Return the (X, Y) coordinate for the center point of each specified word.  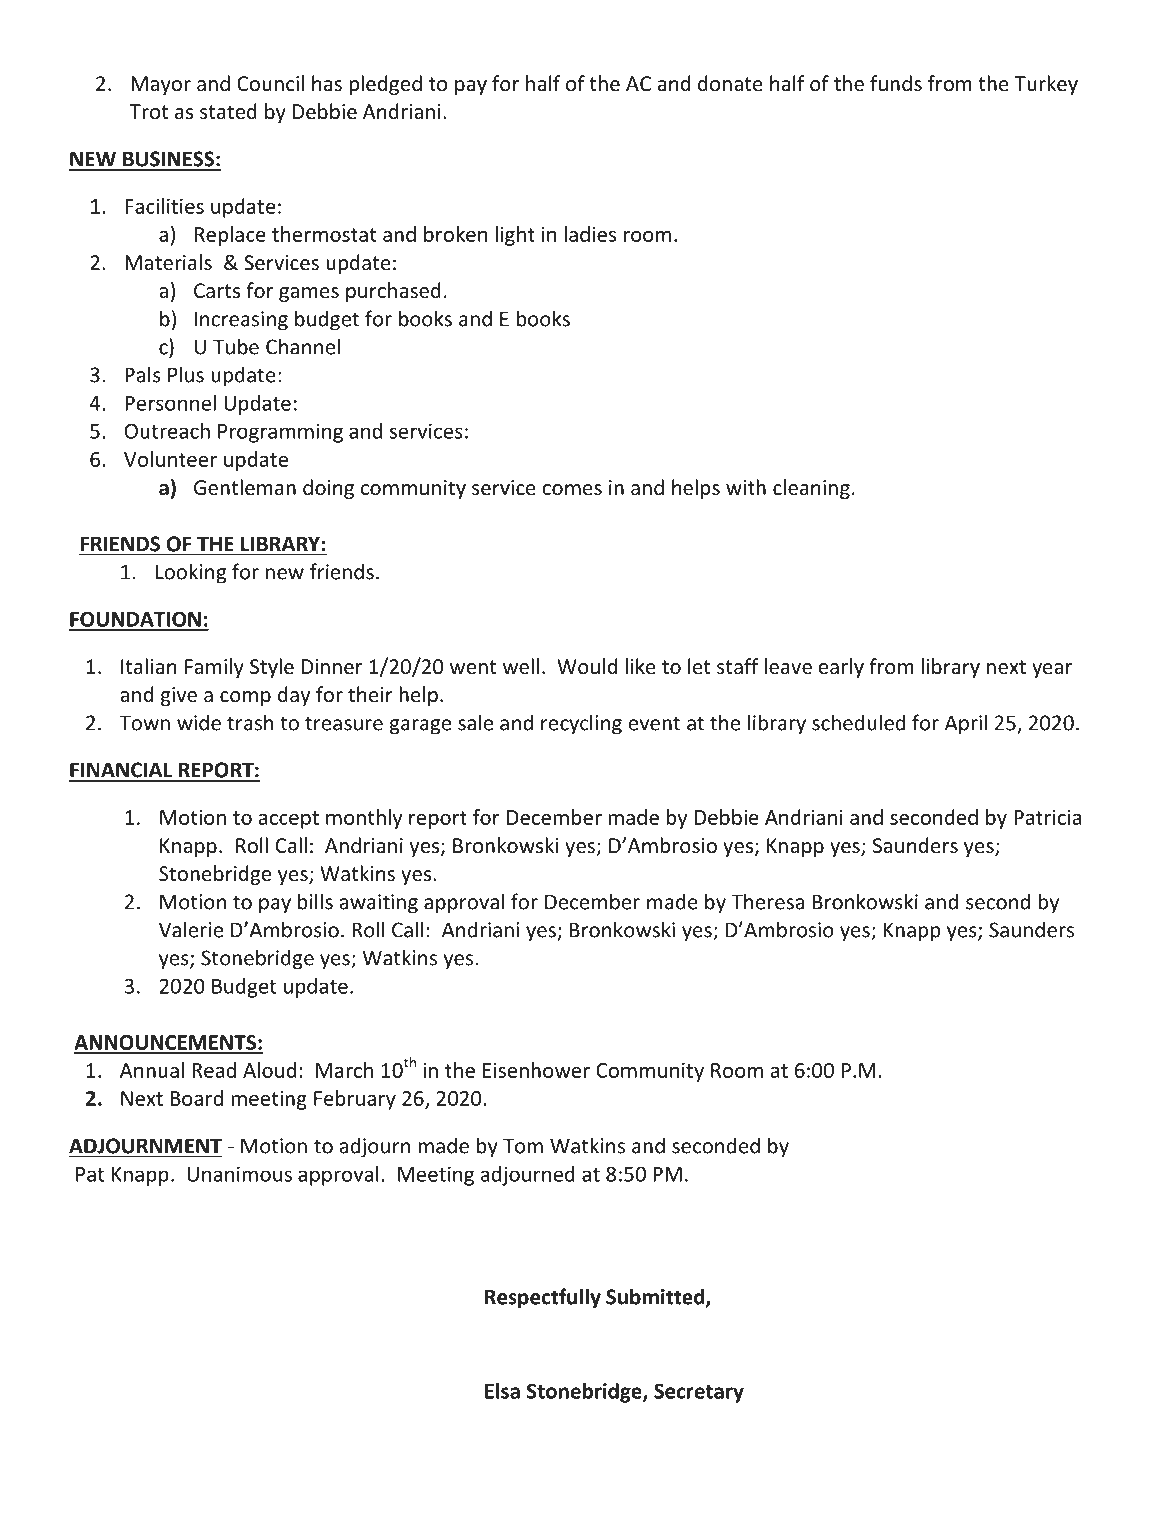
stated (228, 111)
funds (896, 83)
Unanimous (239, 1174)
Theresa (767, 901)
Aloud (269, 1070)
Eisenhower (536, 1070)
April (966, 724)
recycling (581, 724)
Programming (280, 433)
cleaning (811, 489)
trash (250, 722)
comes (572, 490)
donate (730, 83)
